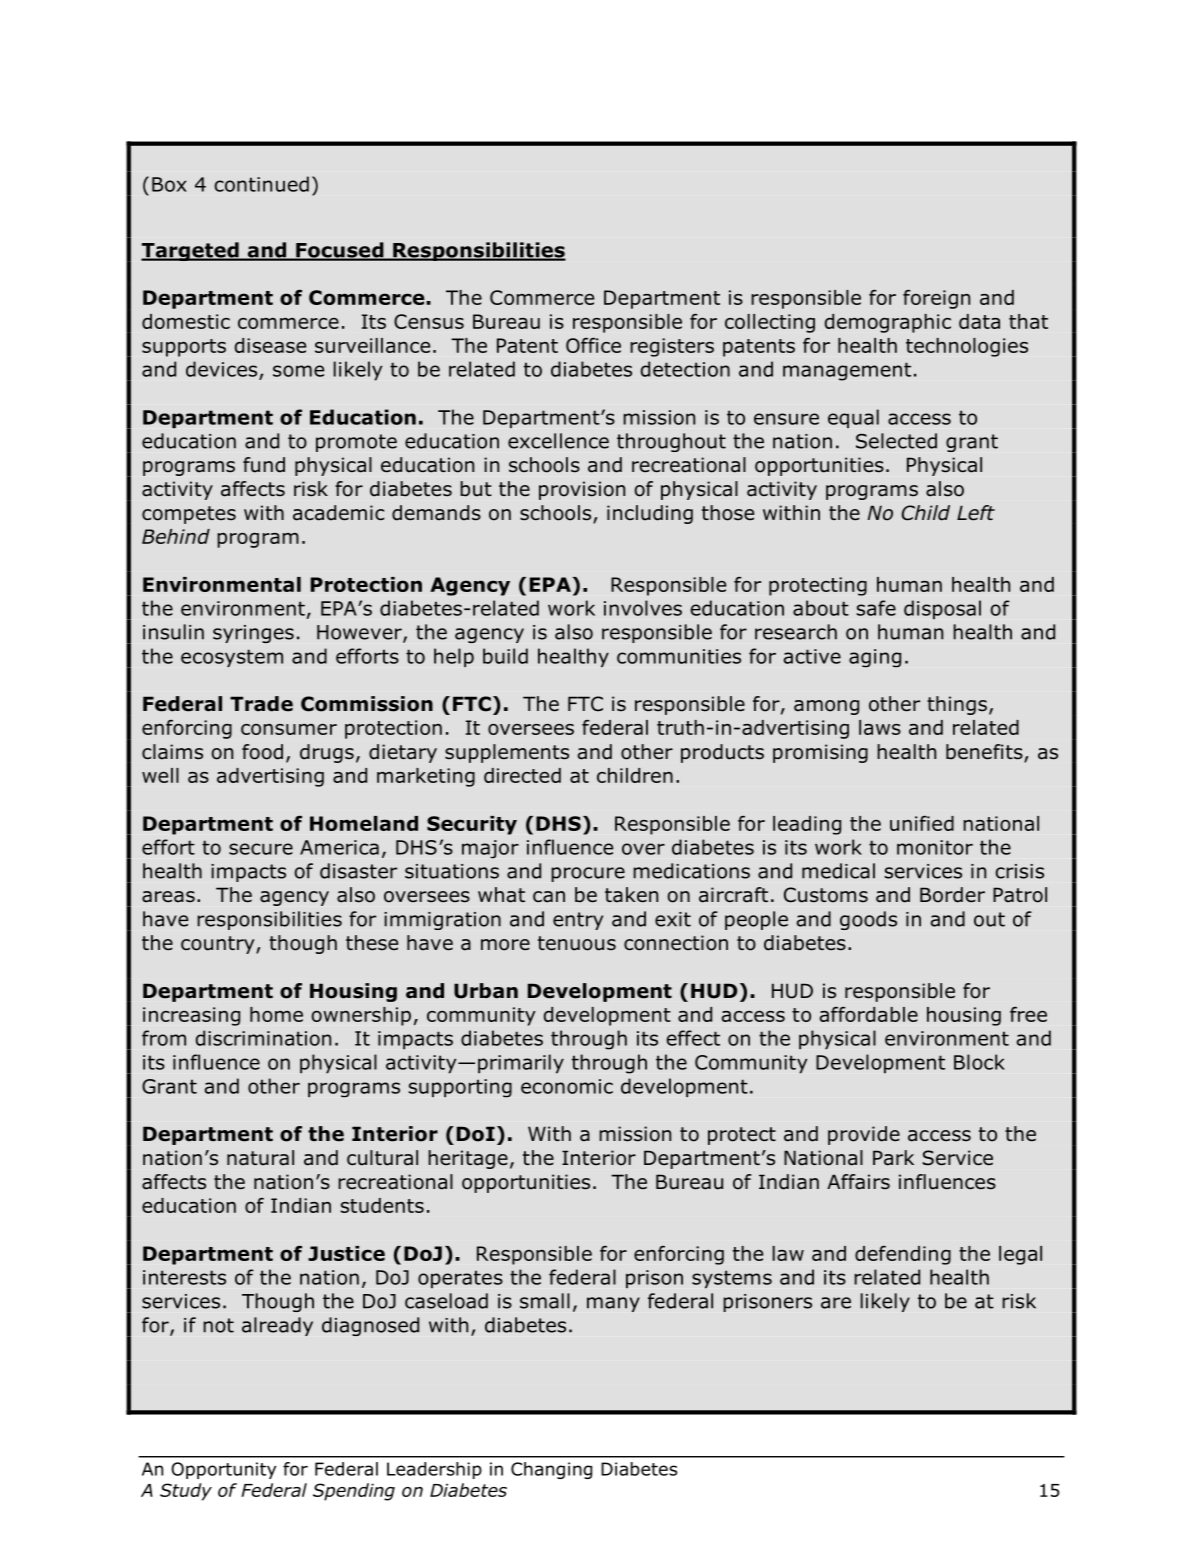  I want to click on Office, so click(593, 345).
